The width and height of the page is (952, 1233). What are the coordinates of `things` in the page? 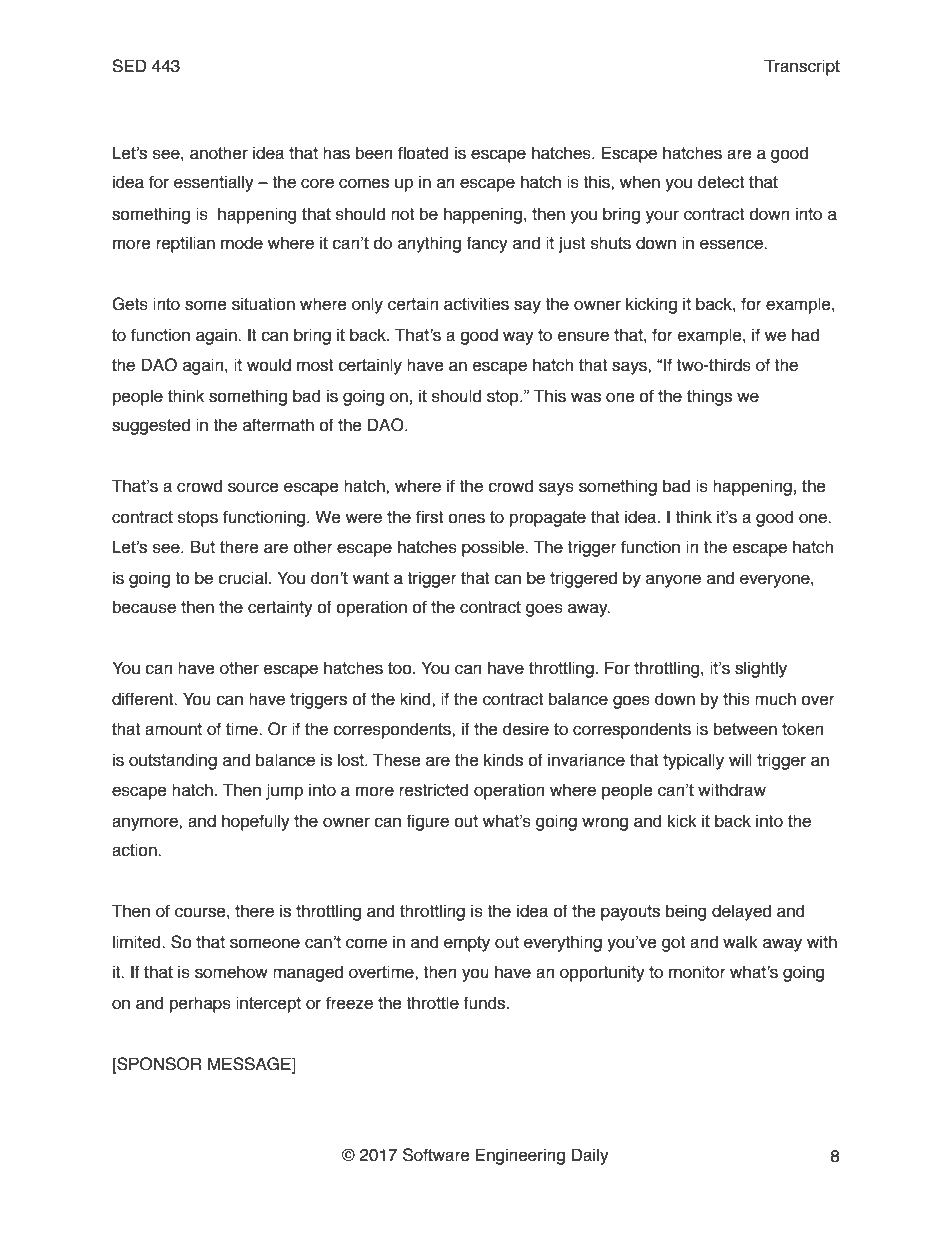 It's located at (709, 397).
